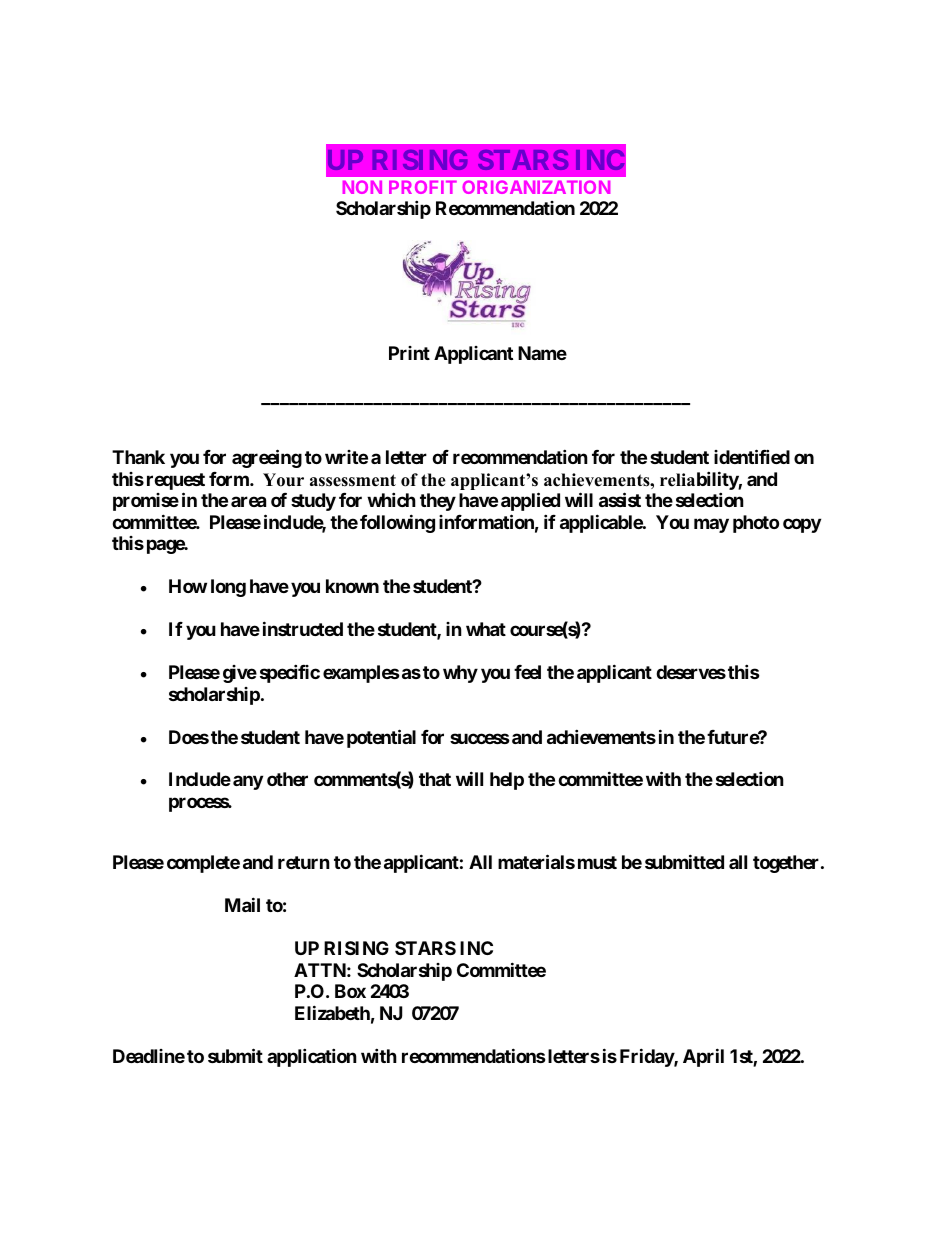 The width and height of the screenshot is (952, 1233). What do you see at coordinates (228, 588) in the screenshot?
I see `long` at bounding box center [228, 588].
